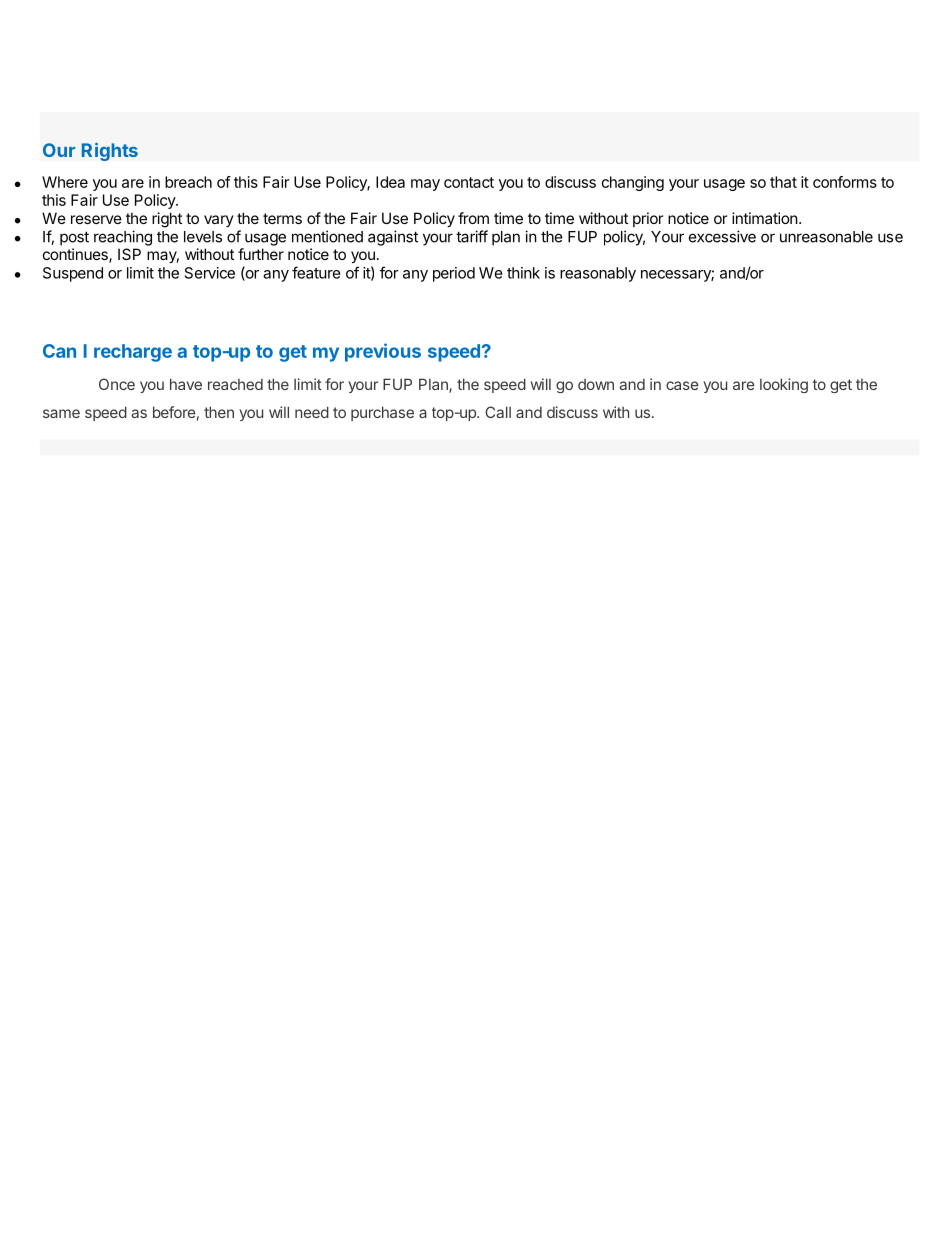  What do you see at coordinates (722, 236) in the screenshot?
I see `excessive` at bounding box center [722, 236].
